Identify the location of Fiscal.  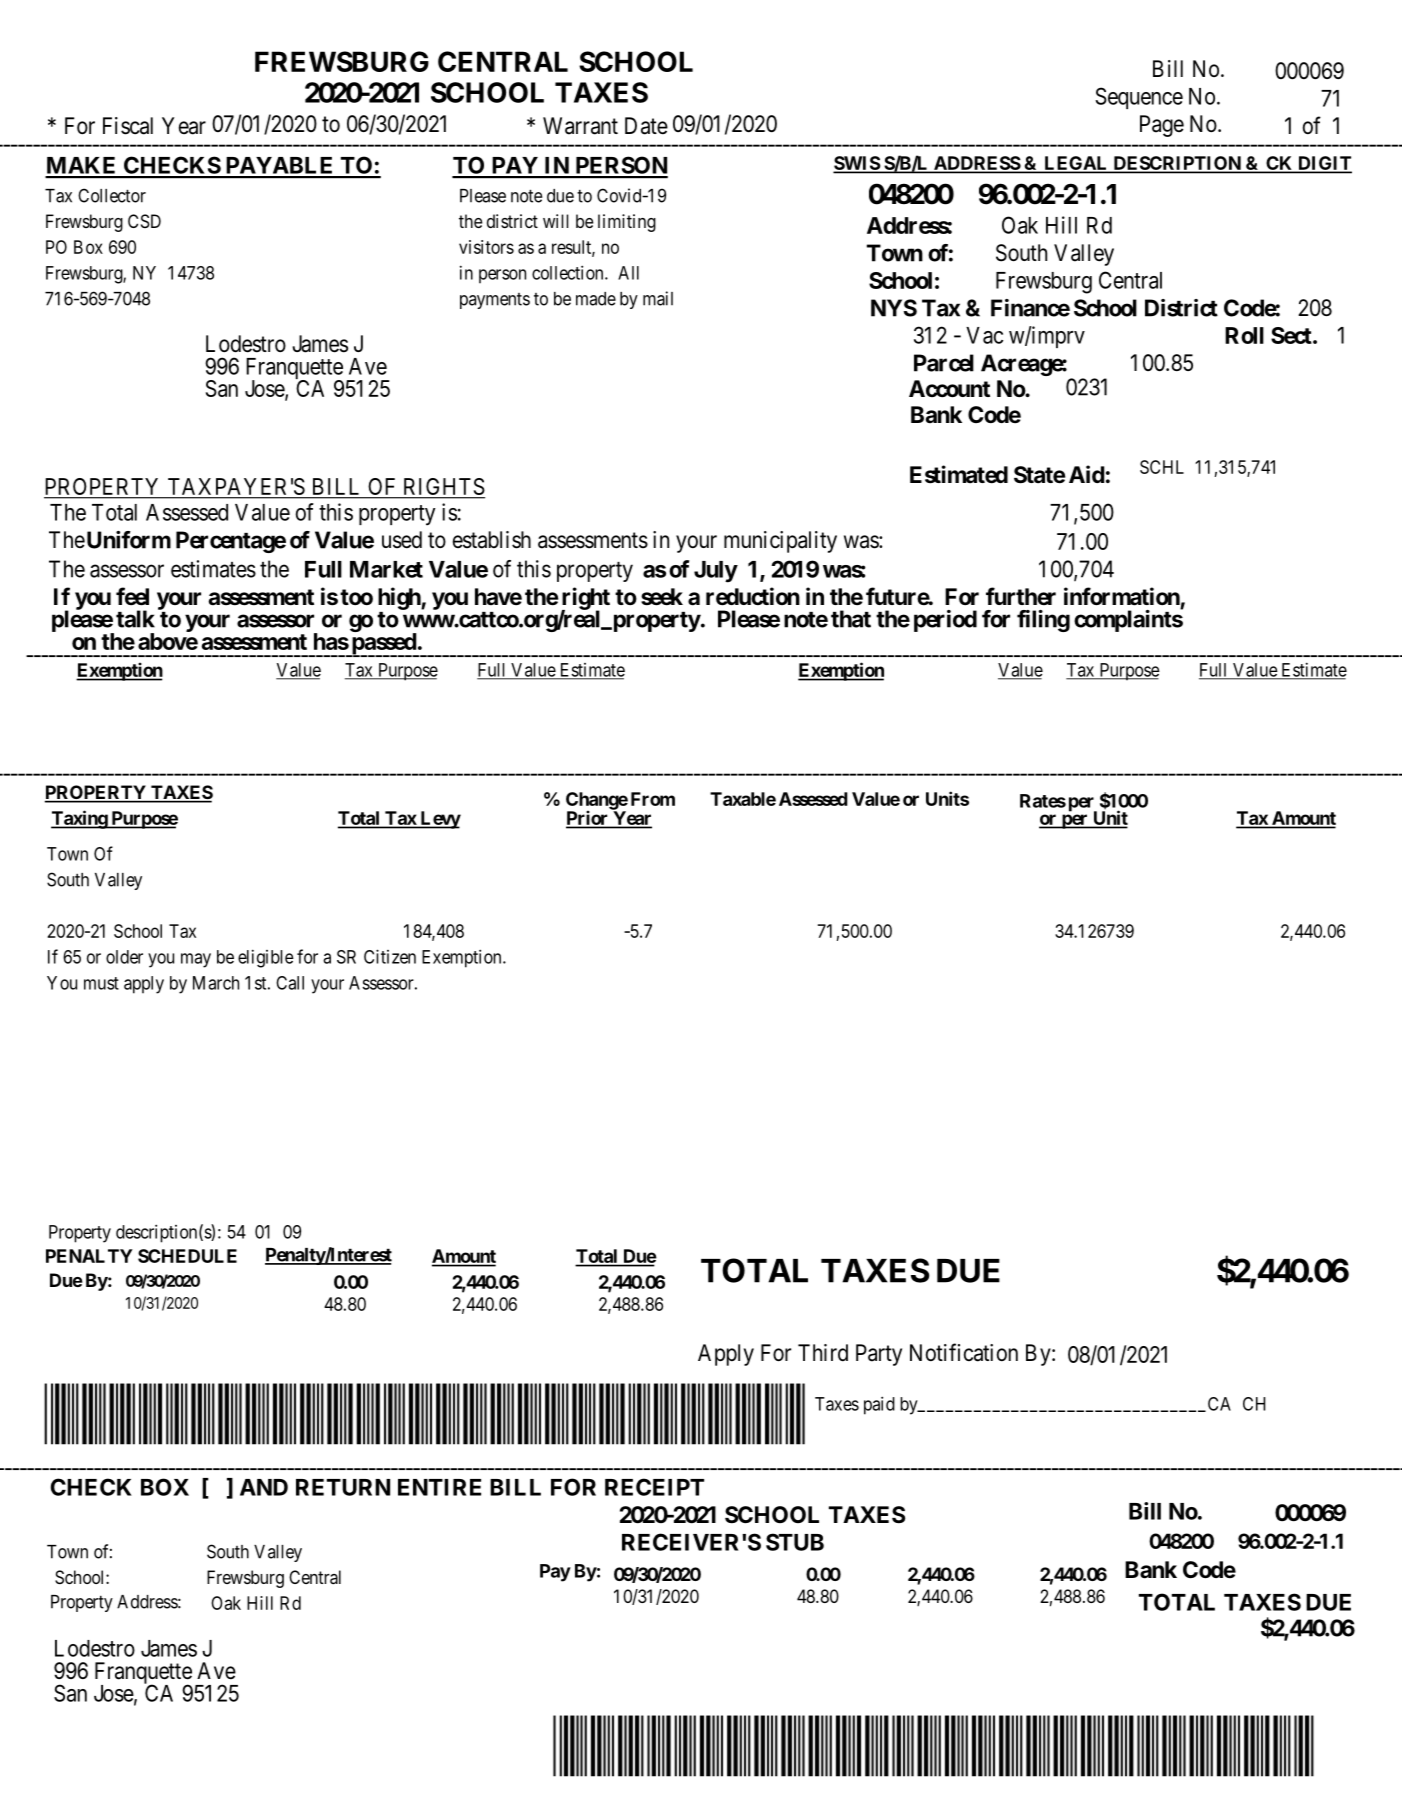
(128, 126).
